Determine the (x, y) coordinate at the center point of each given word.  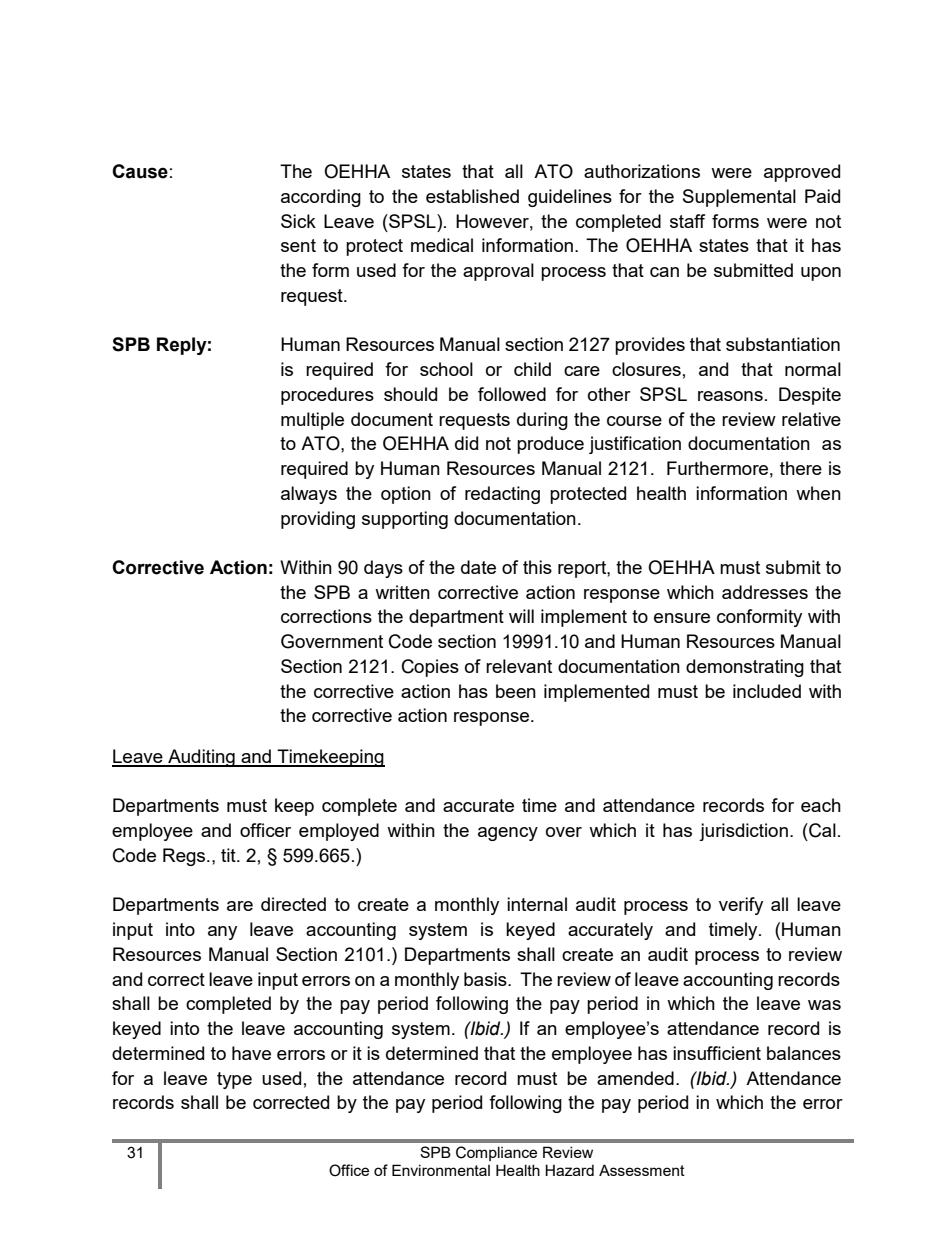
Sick (298, 221)
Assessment (642, 1170)
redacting (502, 495)
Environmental (441, 1170)
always (309, 495)
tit (229, 855)
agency (508, 834)
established (472, 196)
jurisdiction (743, 832)
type (234, 1080)
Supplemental (739, 198)
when (818, 493)
